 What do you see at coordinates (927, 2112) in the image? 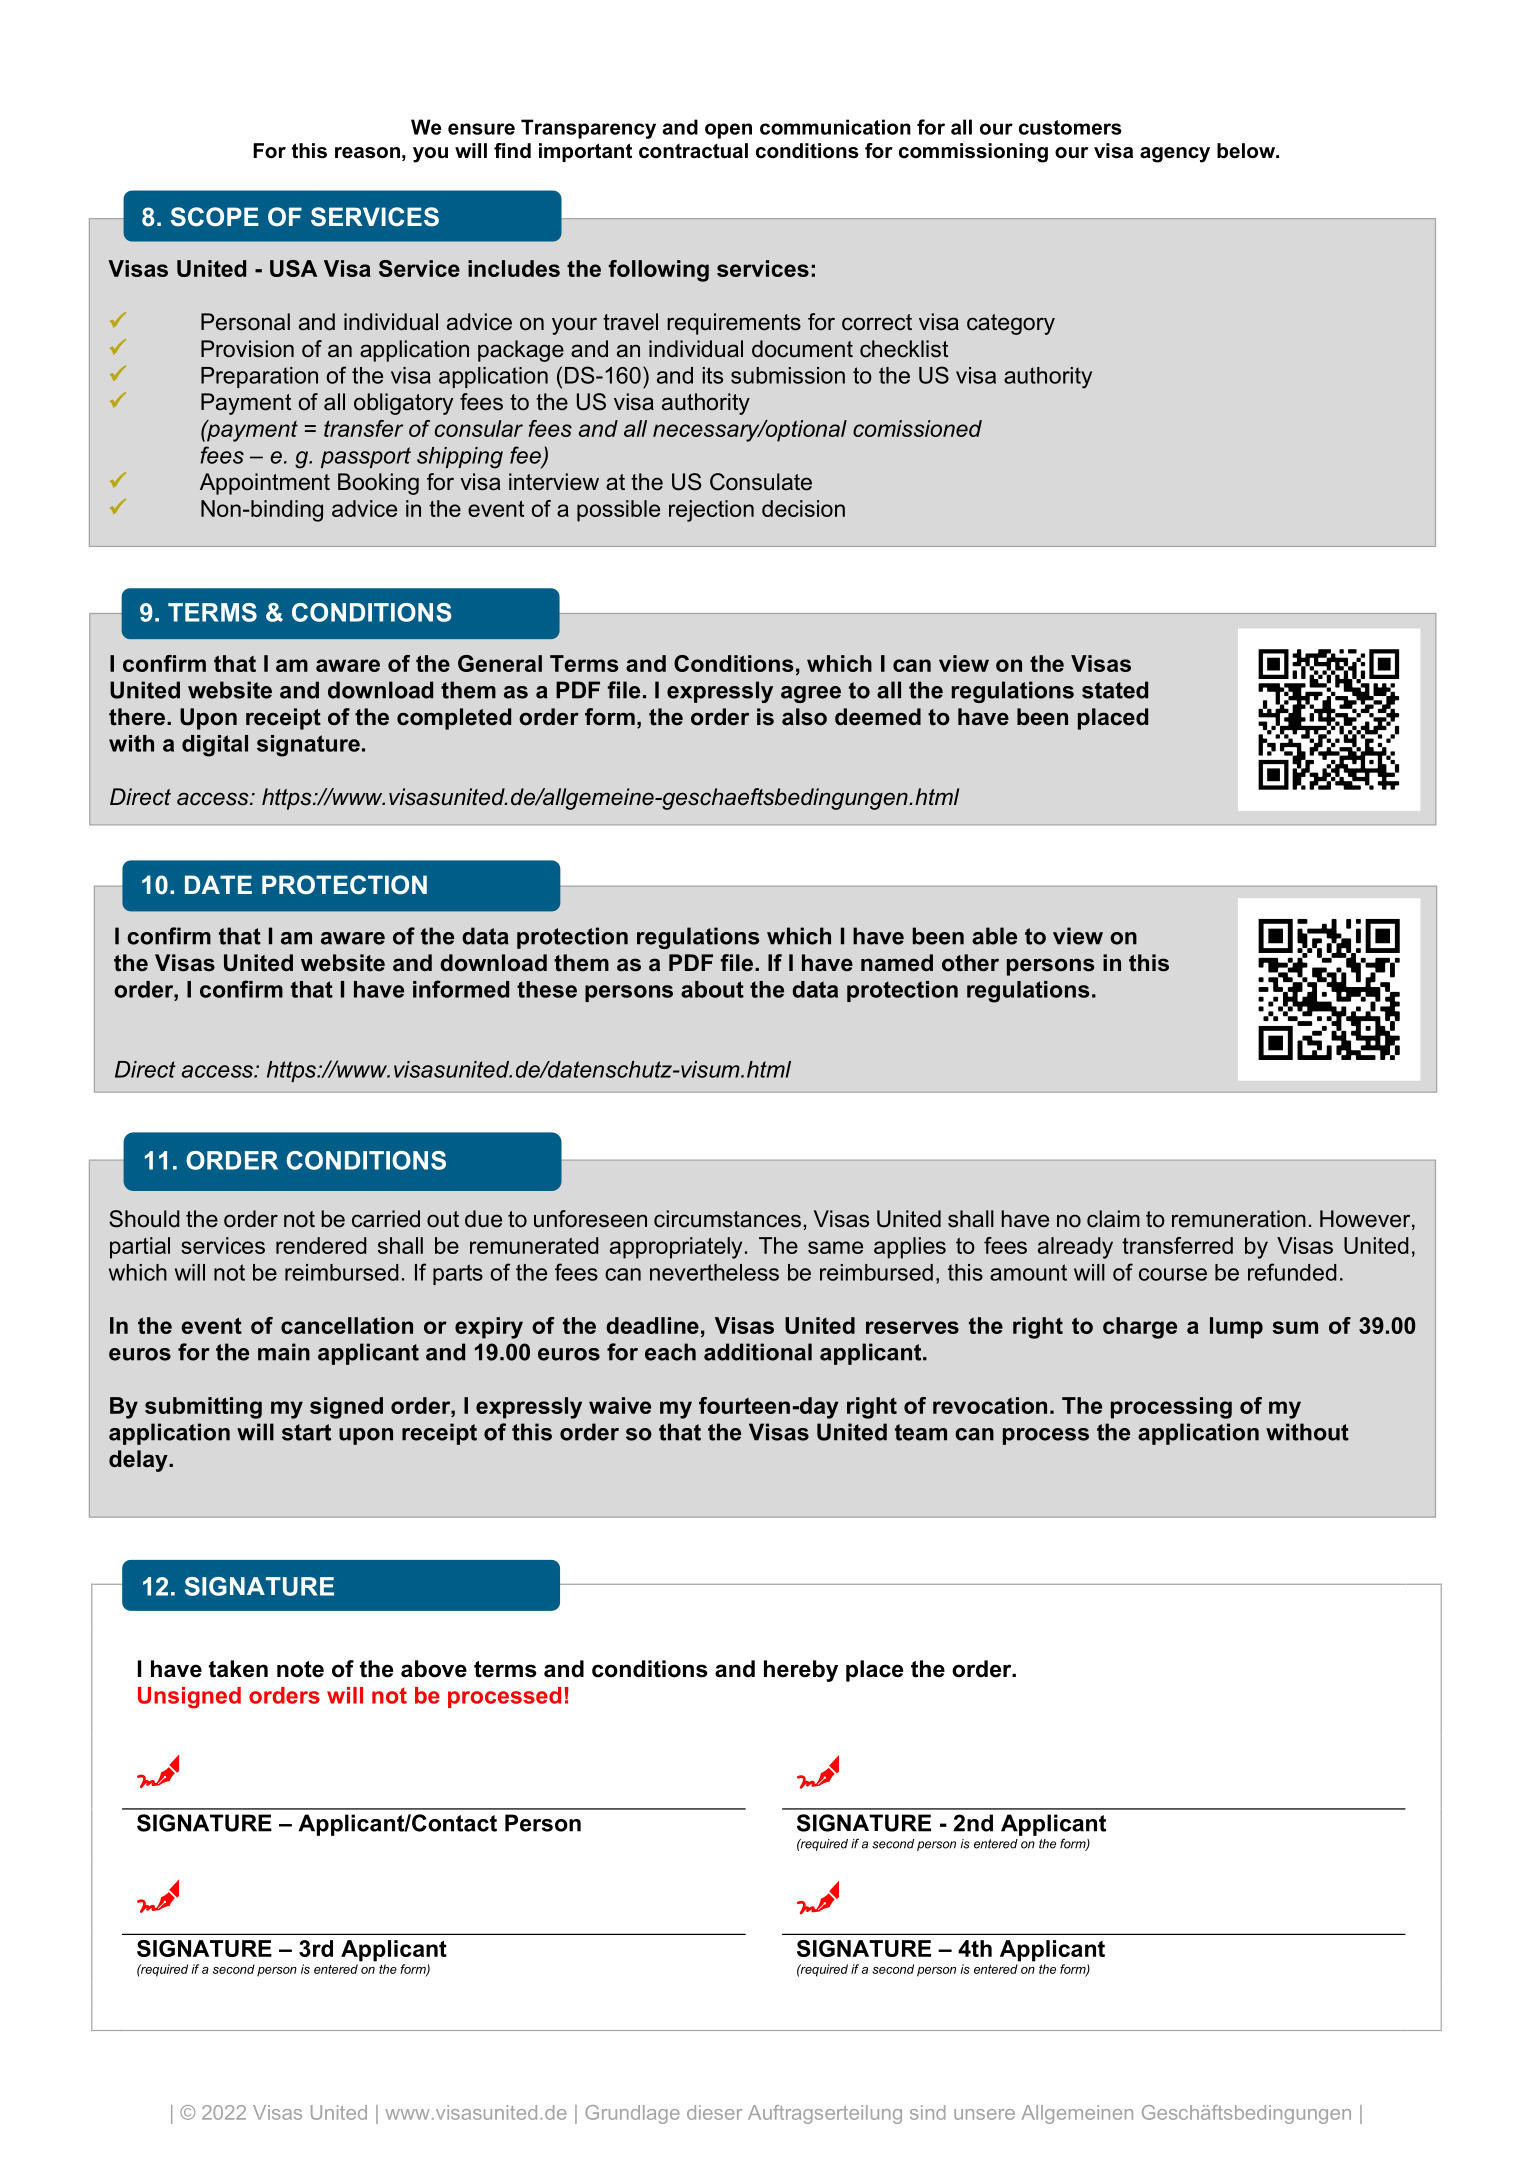
I see `sind` at bounding box center [927, 2112].
